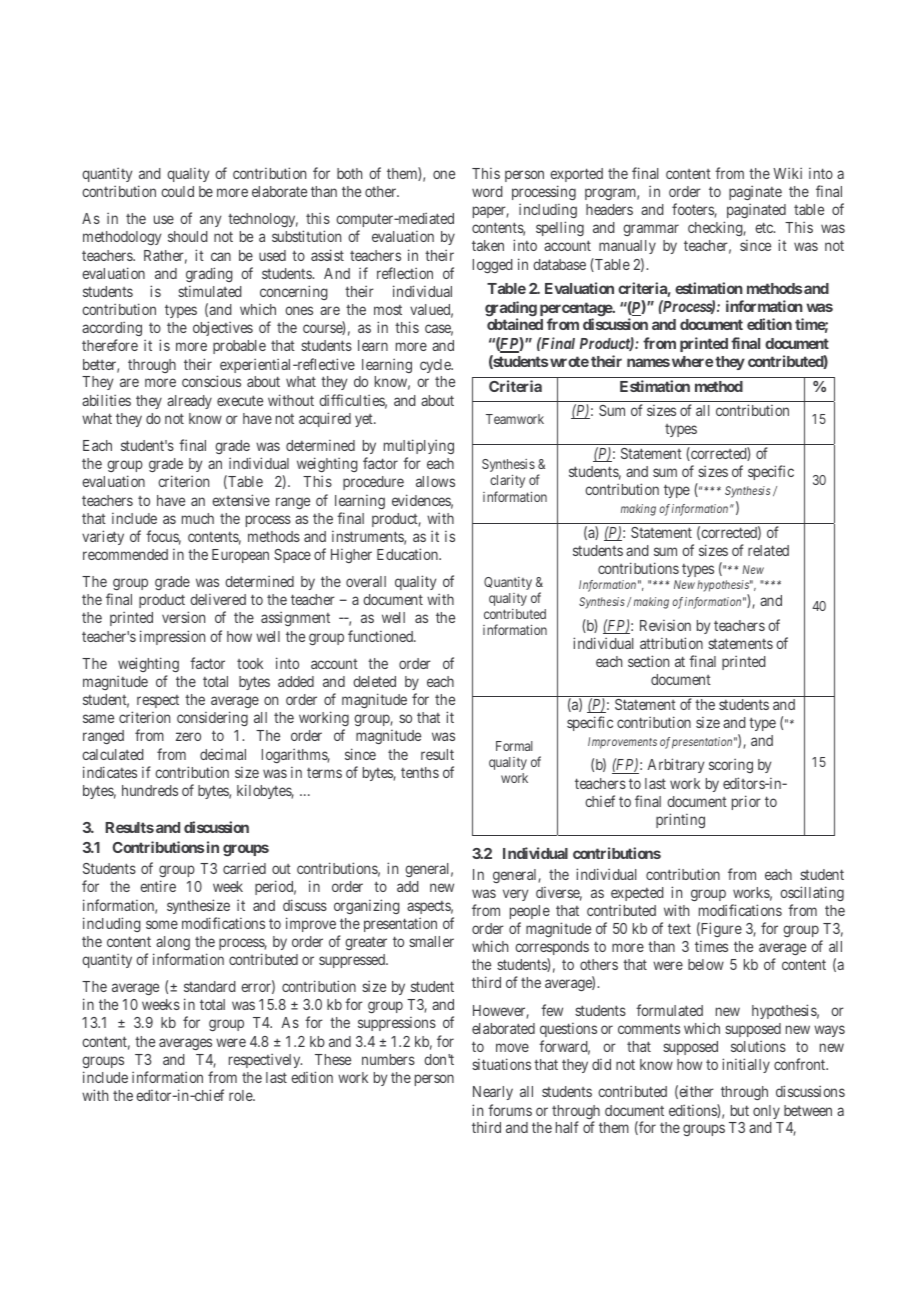 Image resolution: width=924 pixels, height=1308 pixels. What do you see at coordinates (787, 173) in the screenshot?
I see `Wiki` at bounding box center [787, 173].
